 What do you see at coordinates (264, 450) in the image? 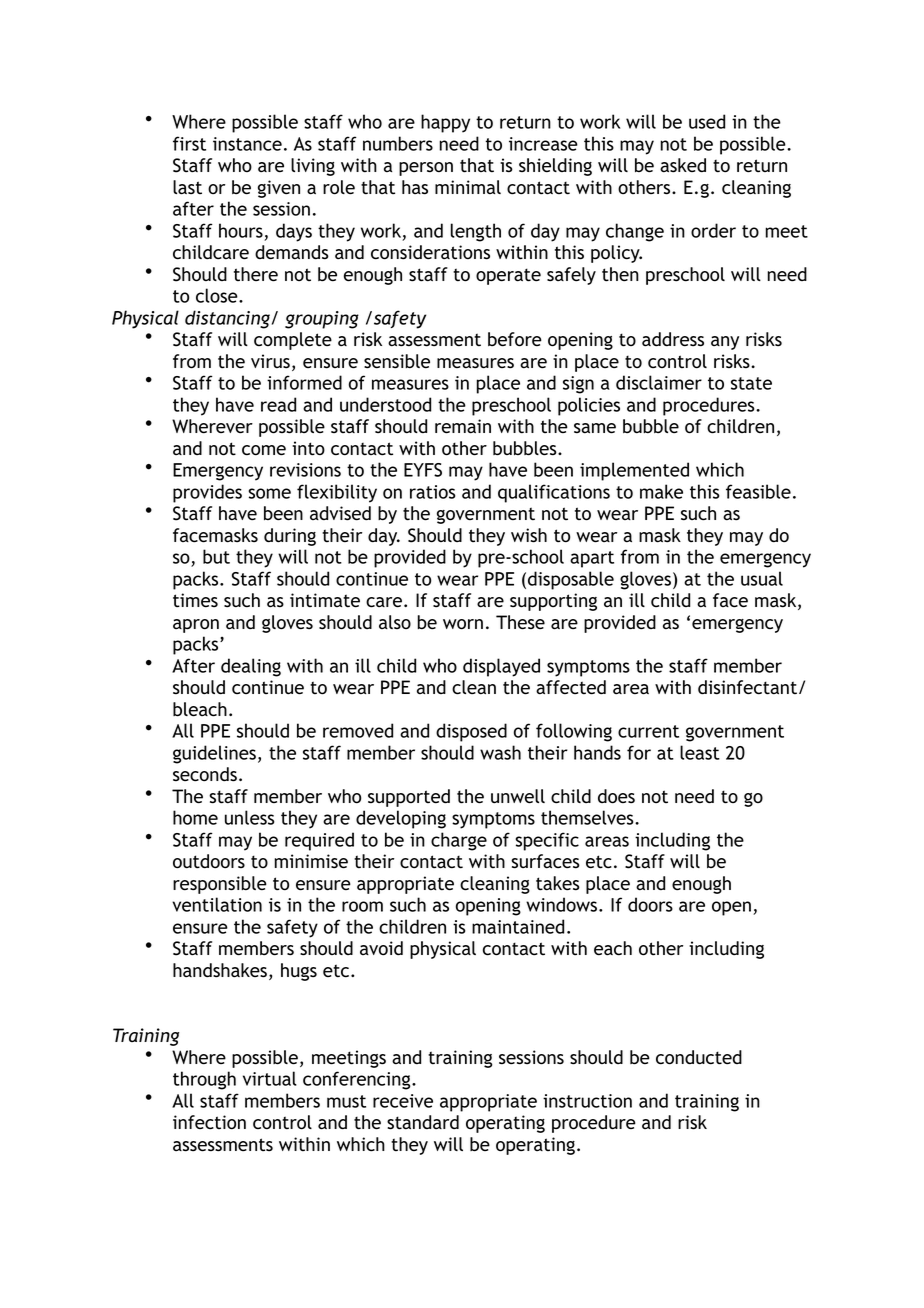
I see `come` at bounding box center [264, 450].
